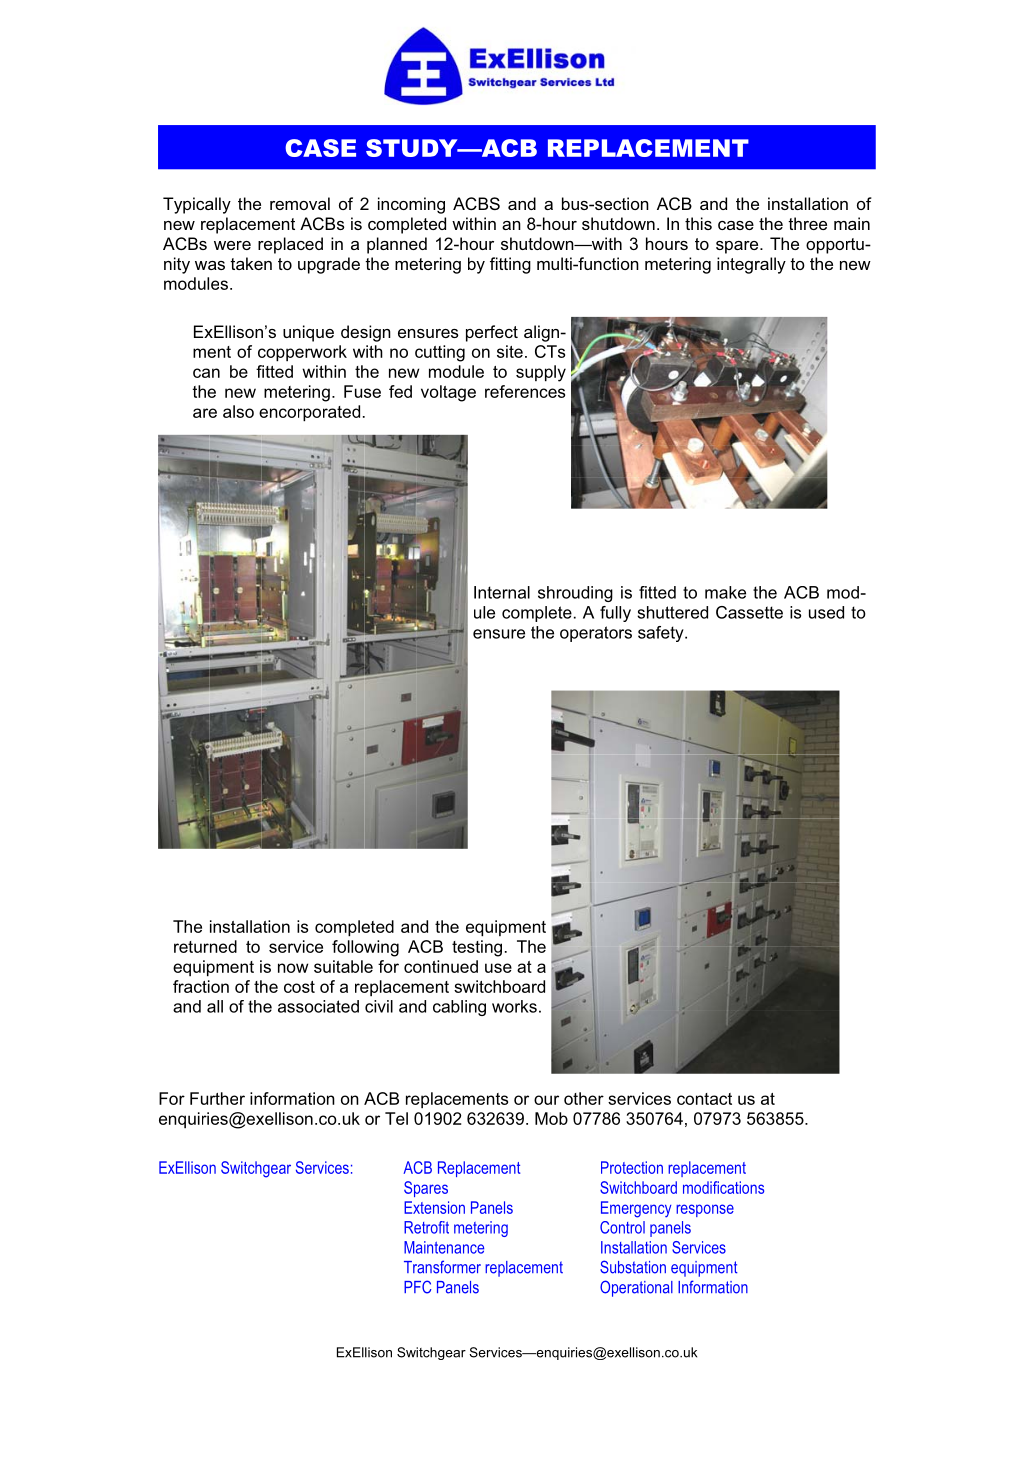  Describe the element at coordinates (751, 265) in the screenshot. I see `integrally` at that location.
